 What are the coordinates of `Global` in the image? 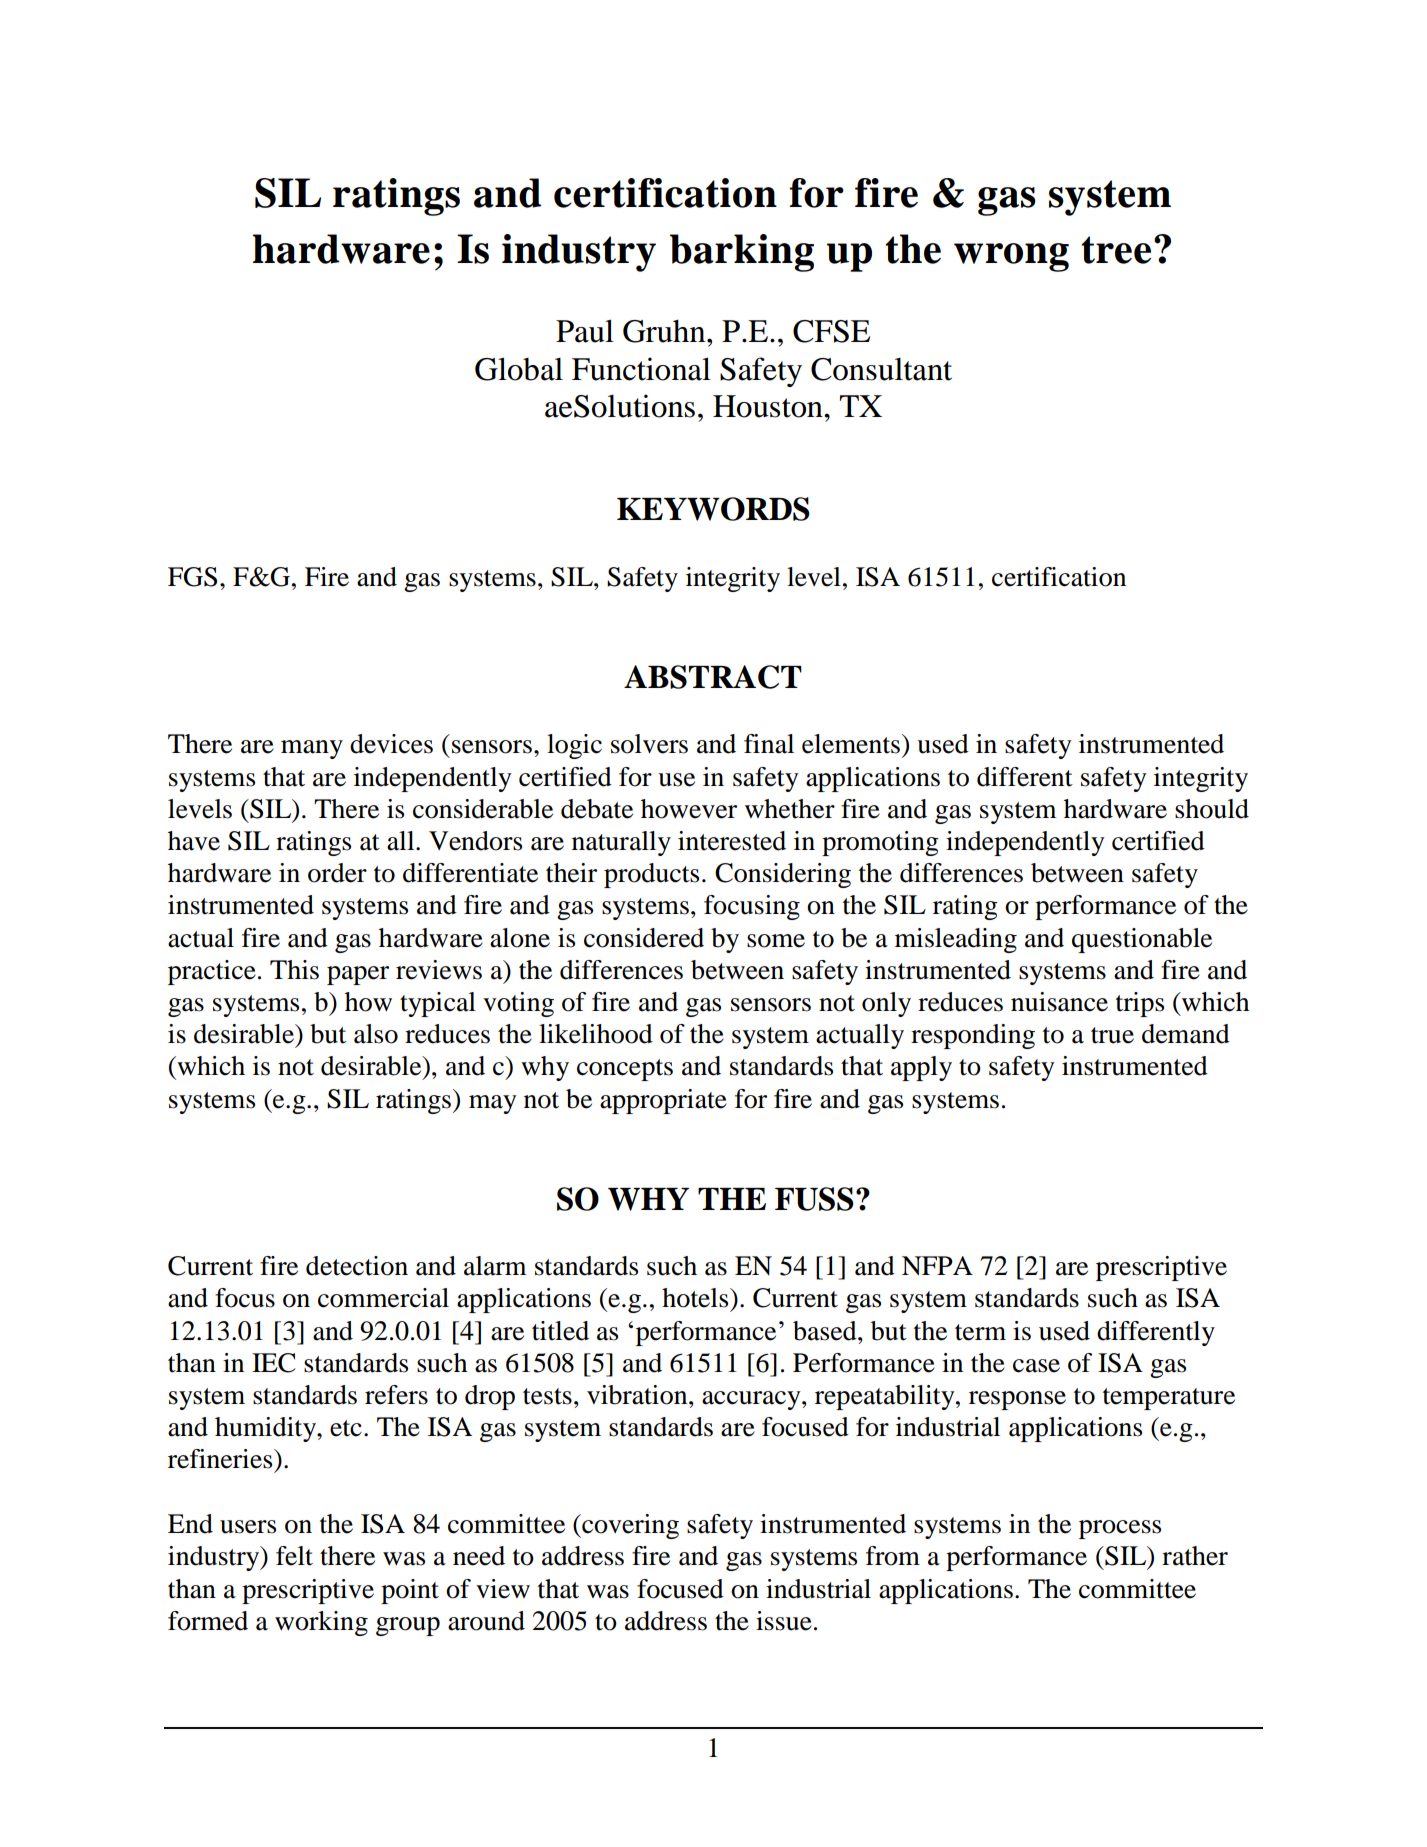 It's located at (519, 369).
